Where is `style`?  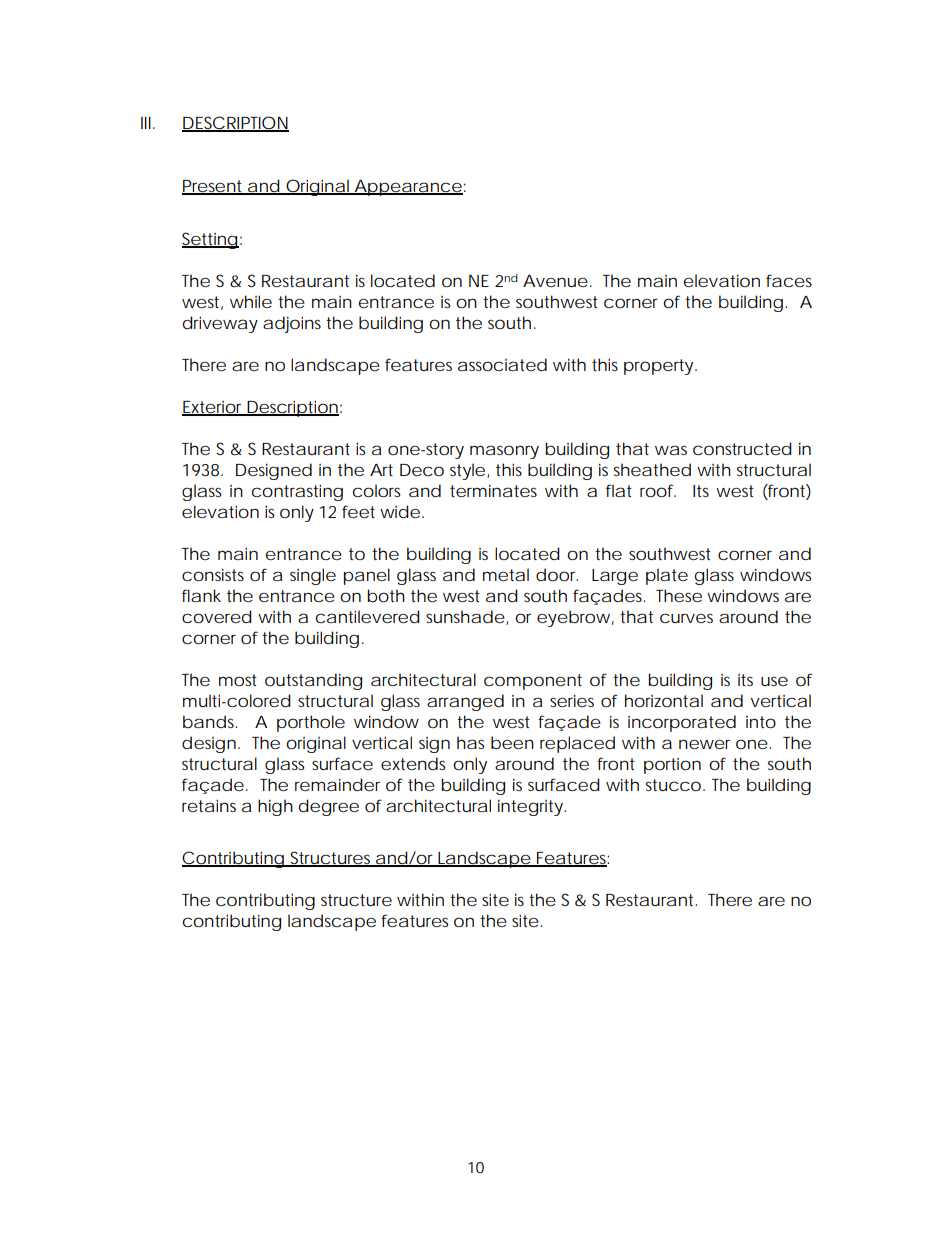 style is located at coordinates (469, 471).
